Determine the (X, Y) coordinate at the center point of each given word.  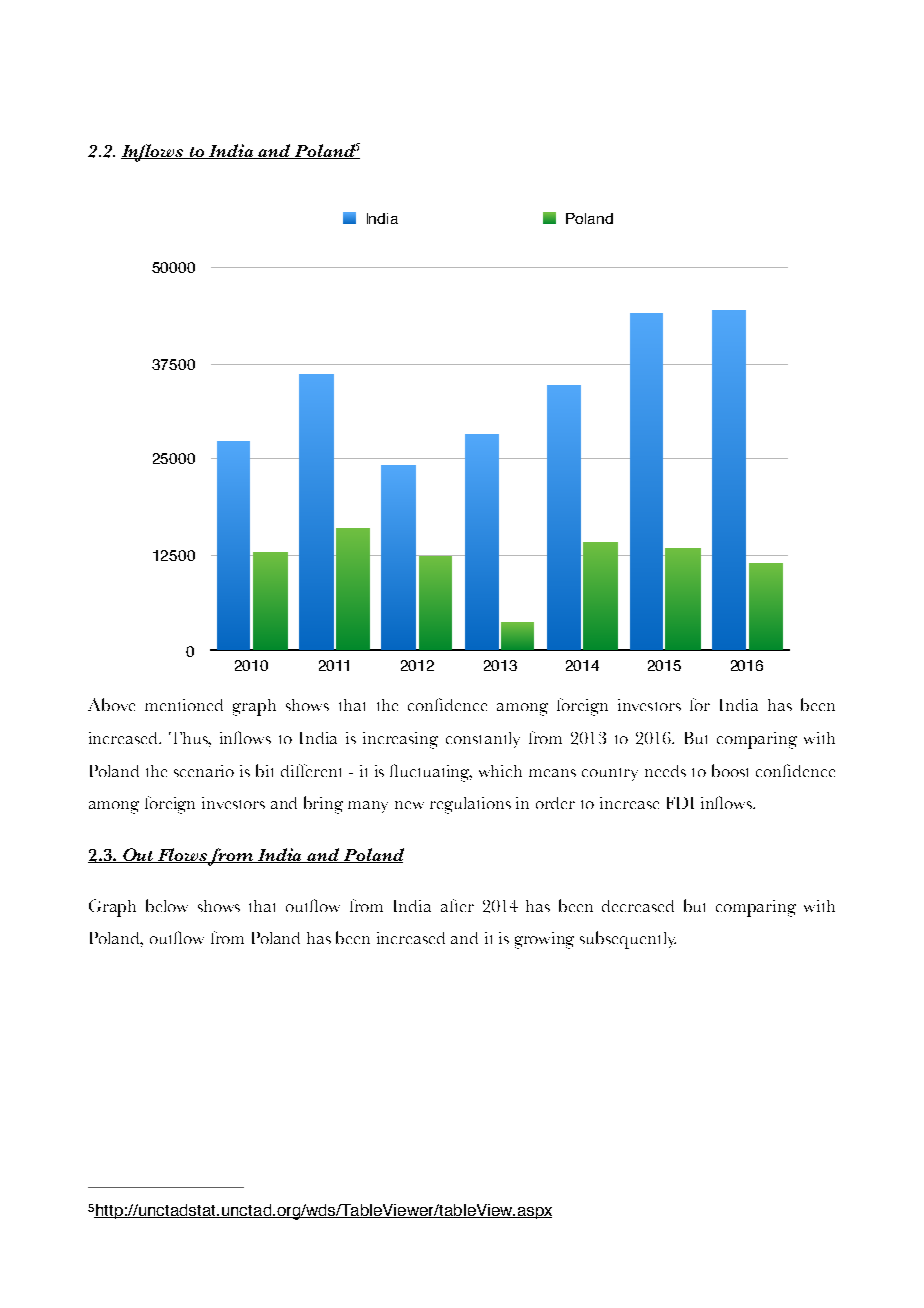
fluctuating (431, 773)
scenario (204, 771)
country (610, 774)
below (167, 905)
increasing (400, 740)
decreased (638, 906)
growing (544, 940)
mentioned (184, 705)
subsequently (628, 940)
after (457, 905)
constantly (483, 740)
